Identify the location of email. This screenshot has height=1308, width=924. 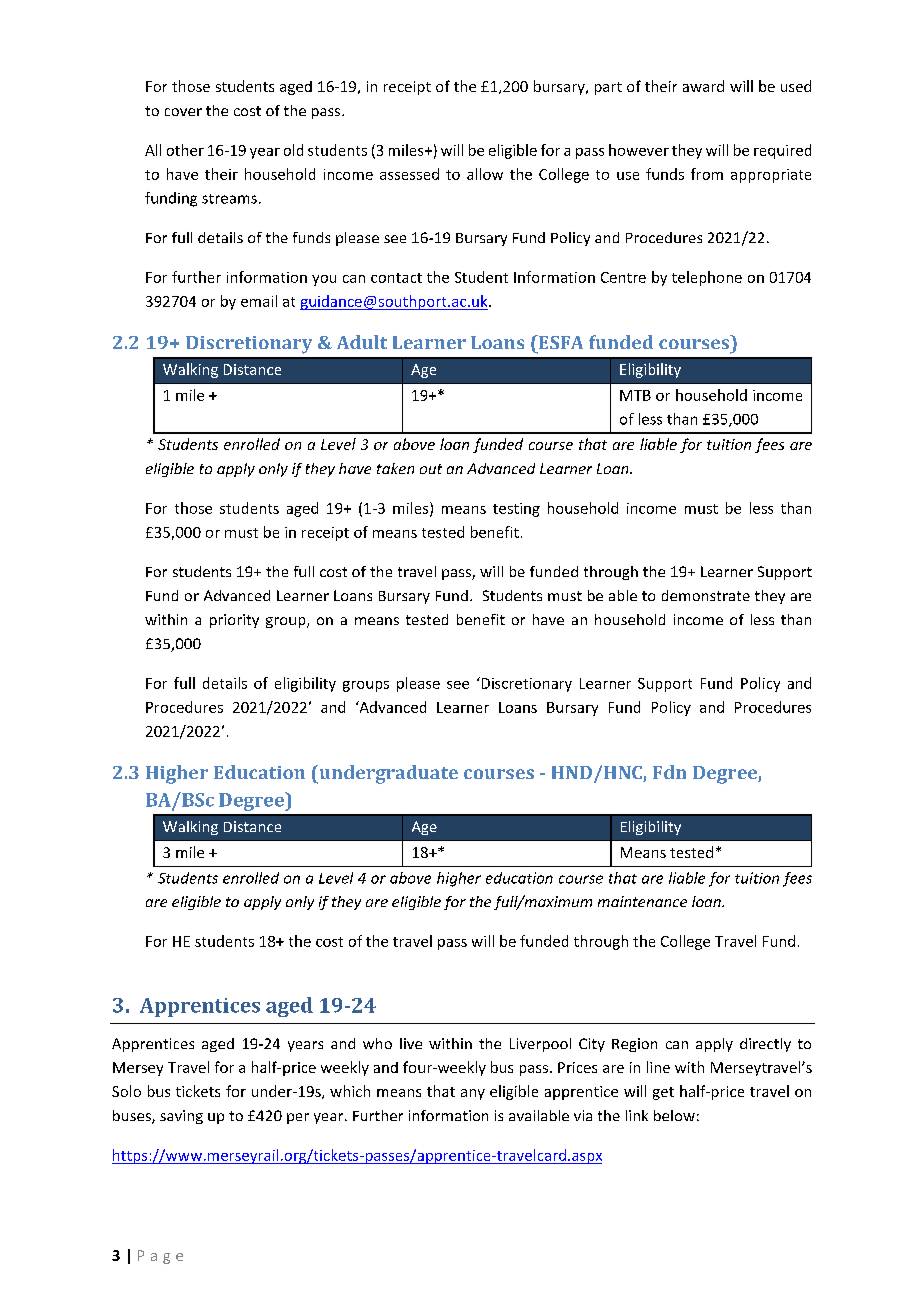
(259, 301).
